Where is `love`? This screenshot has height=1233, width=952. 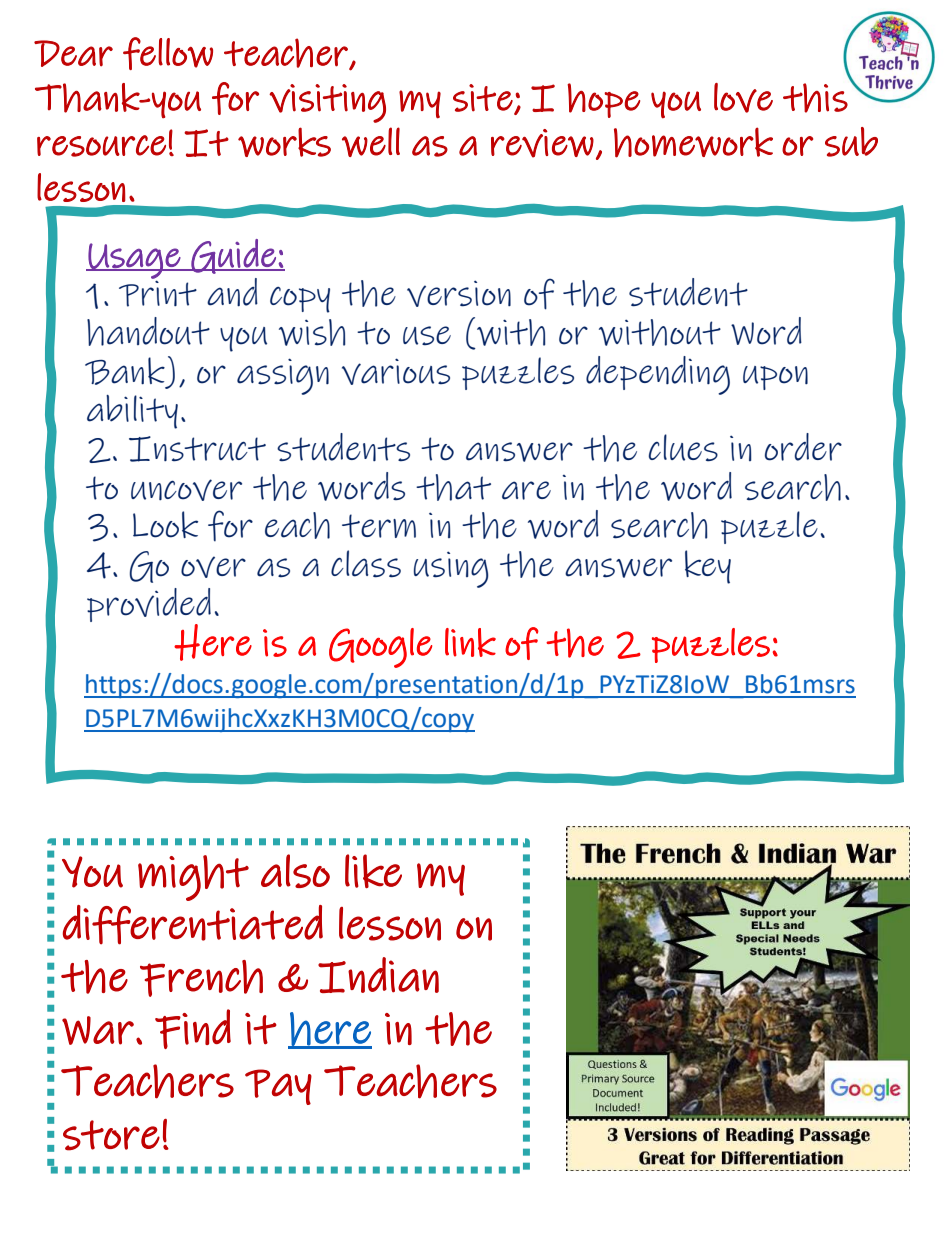
love is located at coordinates (743, 98).
